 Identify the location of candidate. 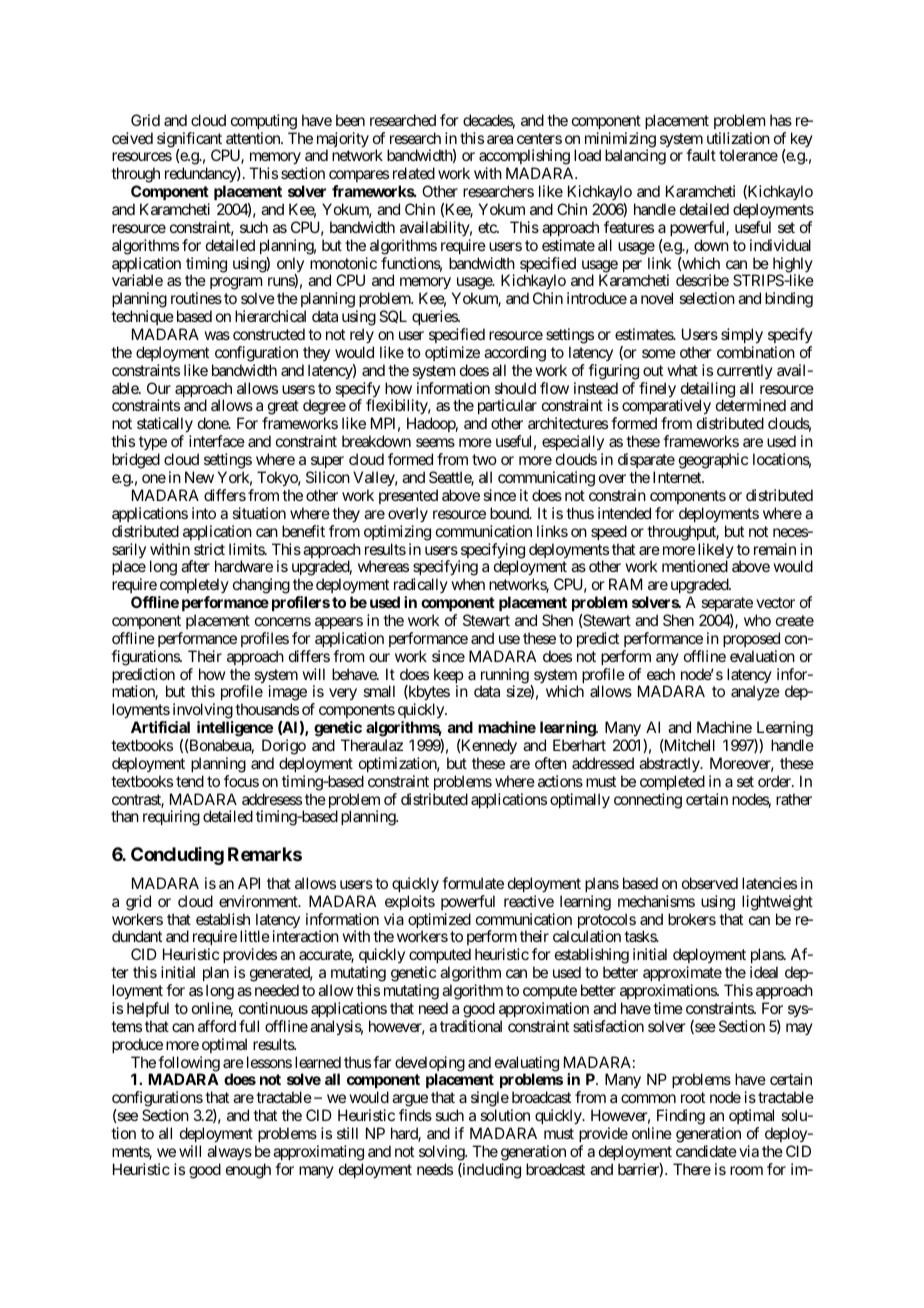
(706, 1151).
